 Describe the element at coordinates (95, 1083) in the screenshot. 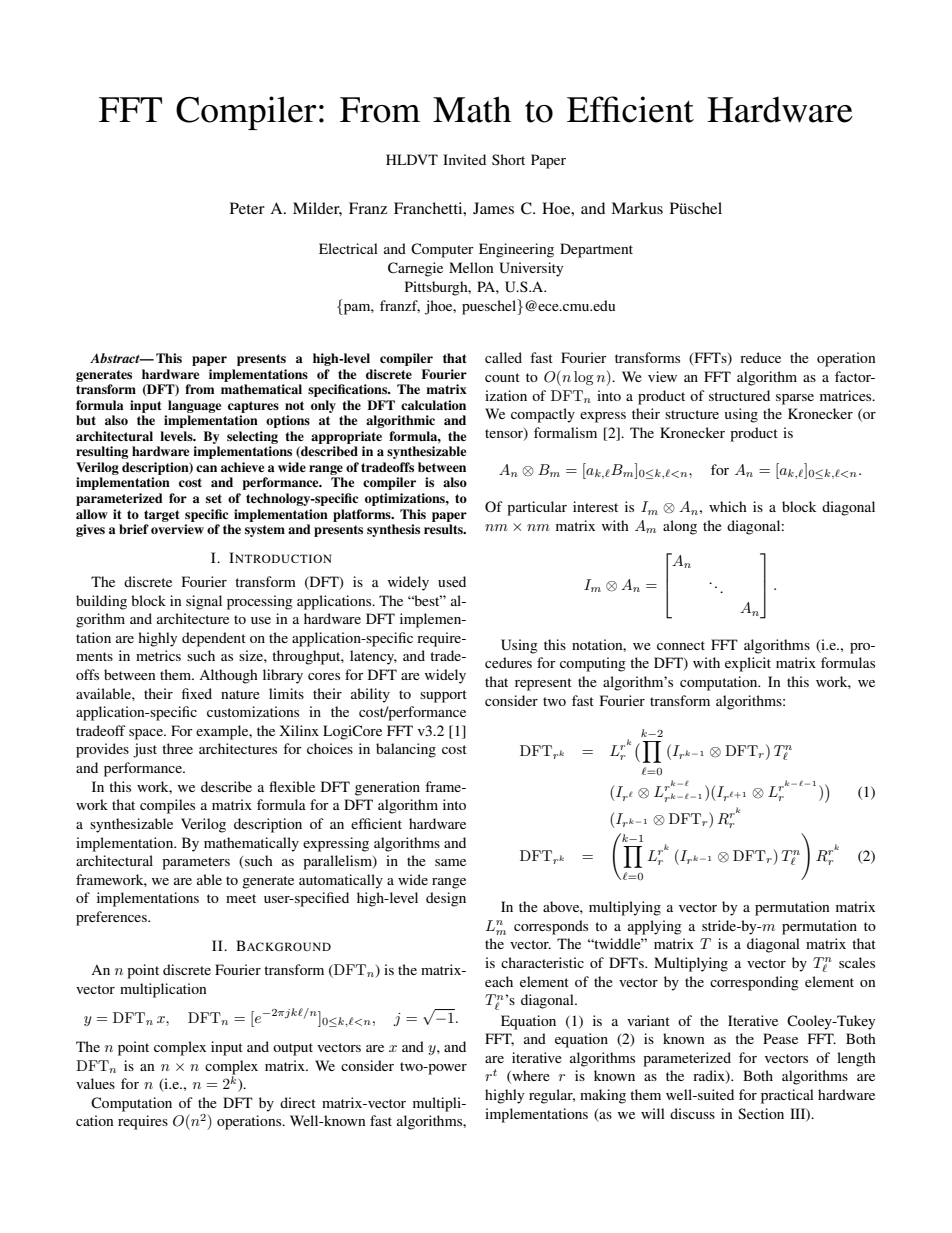

I see `values` at that location.
